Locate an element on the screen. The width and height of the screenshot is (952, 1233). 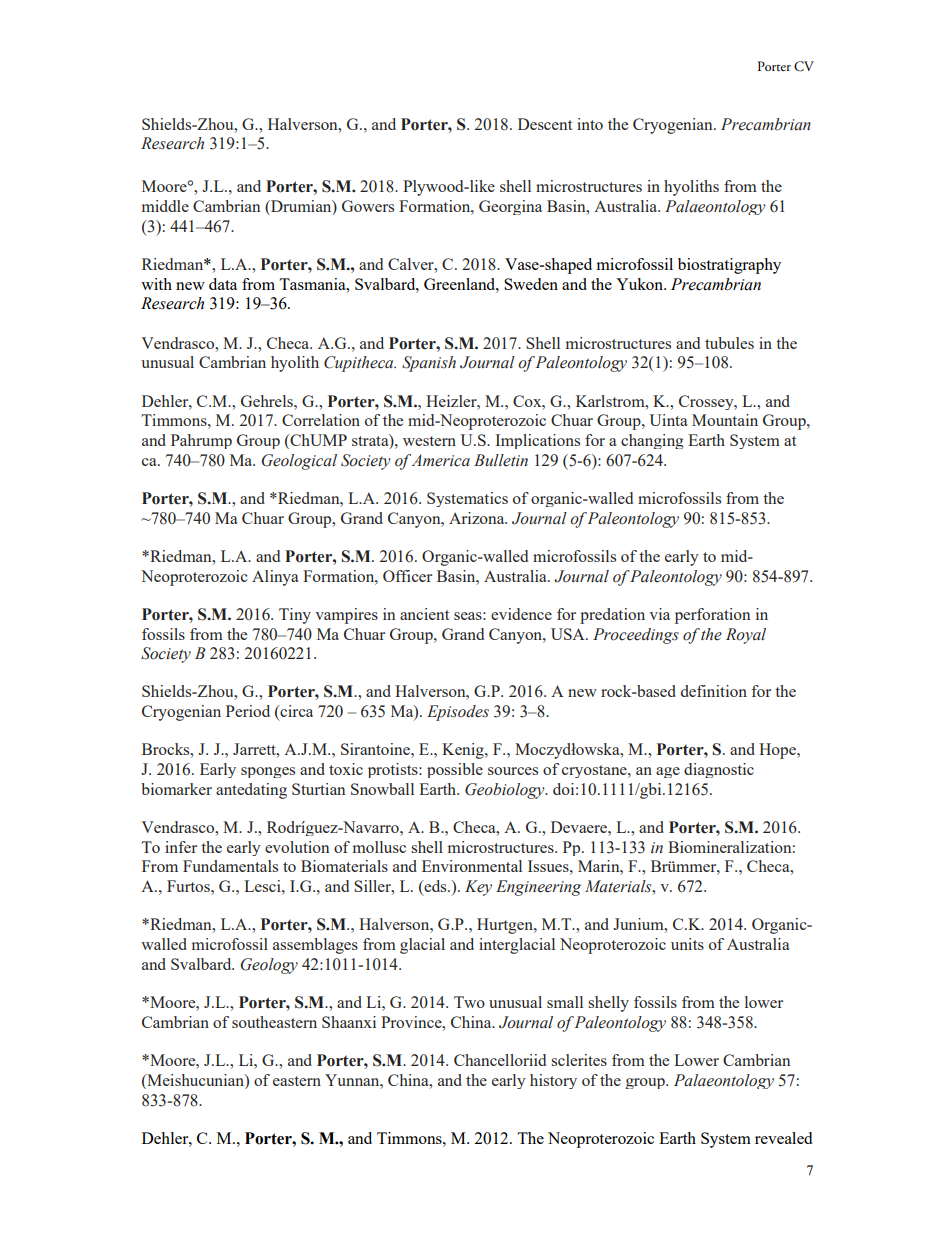
biomarker is located at coordinates (176, 789).
